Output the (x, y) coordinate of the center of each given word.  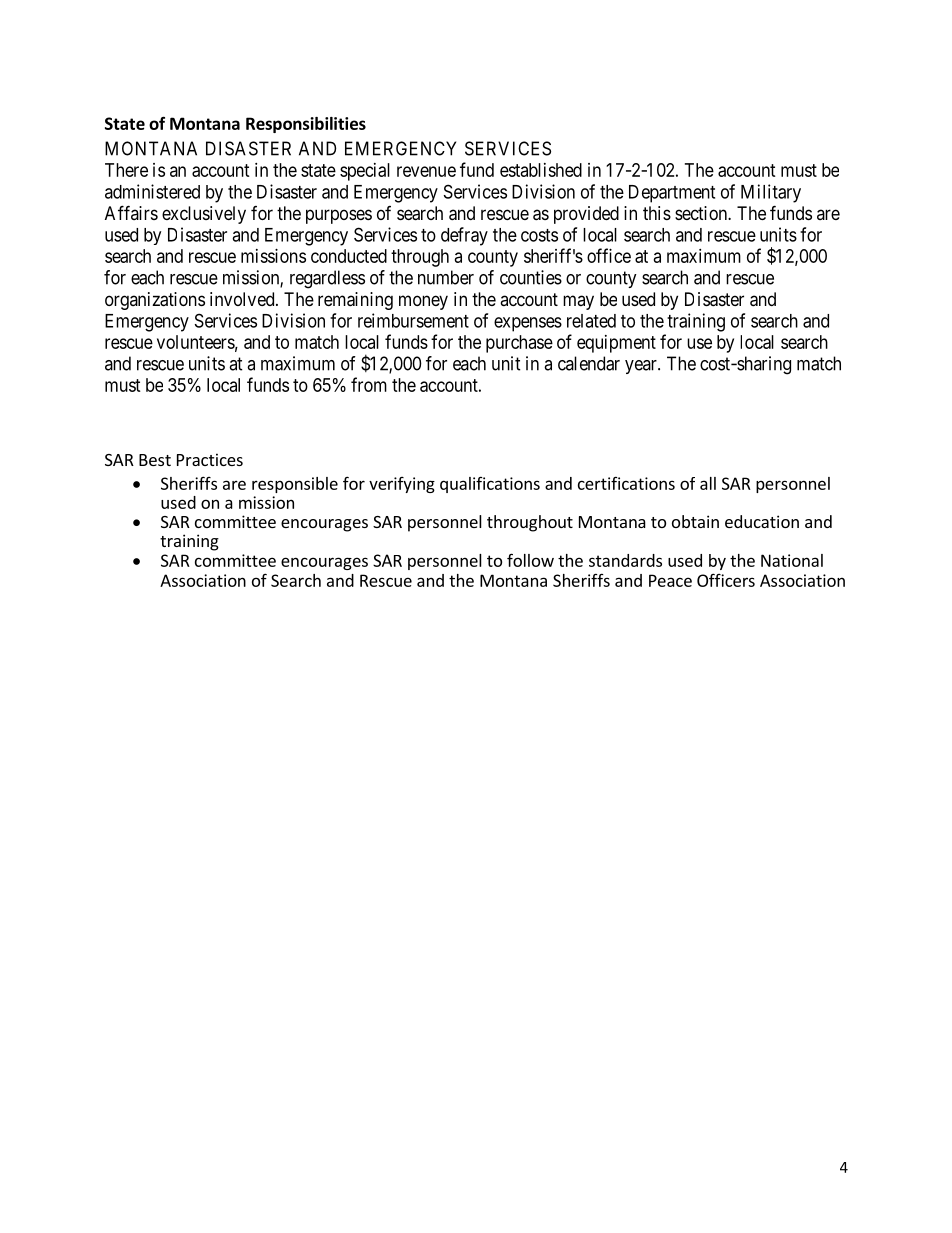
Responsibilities (306, 125)
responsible (295, 485)
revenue (426, 171)
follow (530, 560)
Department (672, 194)
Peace (670, 580)
